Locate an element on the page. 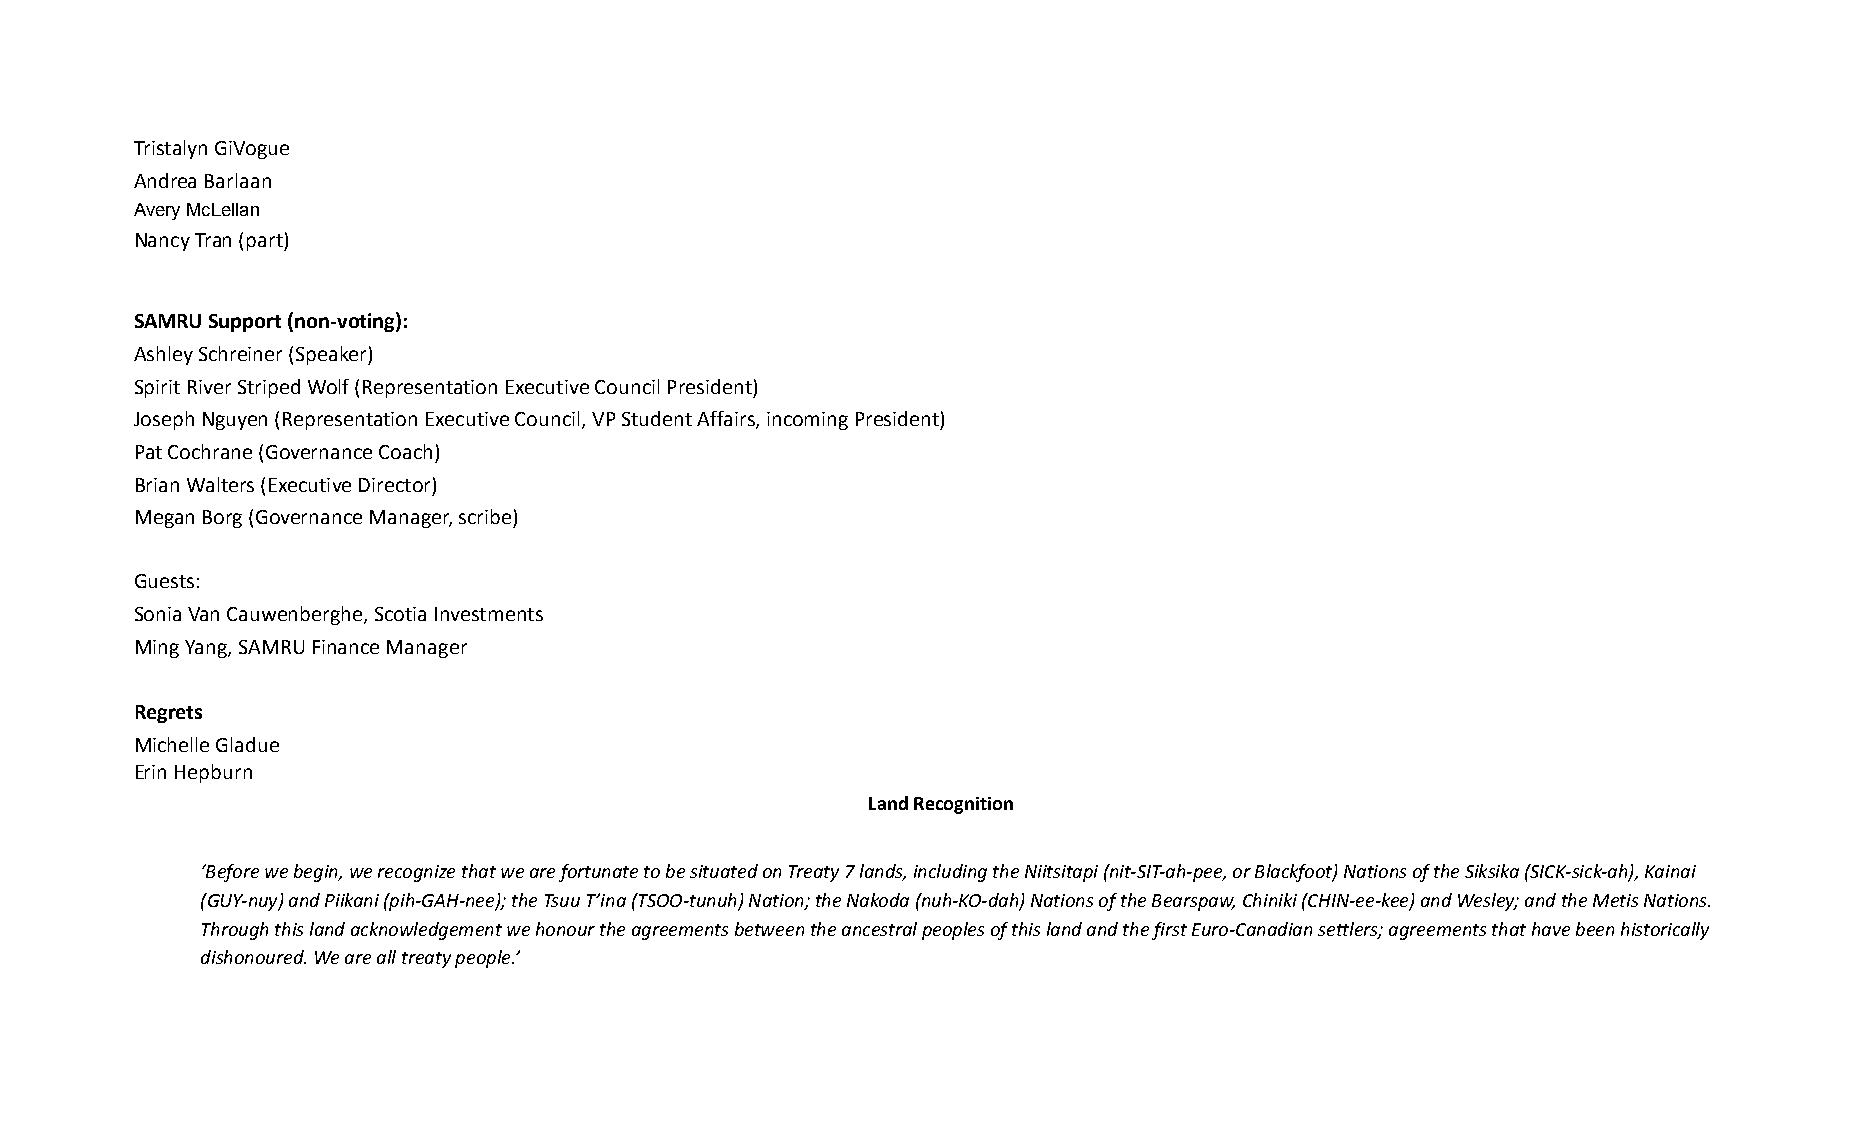  acknowledgement is located at coordinates (426, 931).
